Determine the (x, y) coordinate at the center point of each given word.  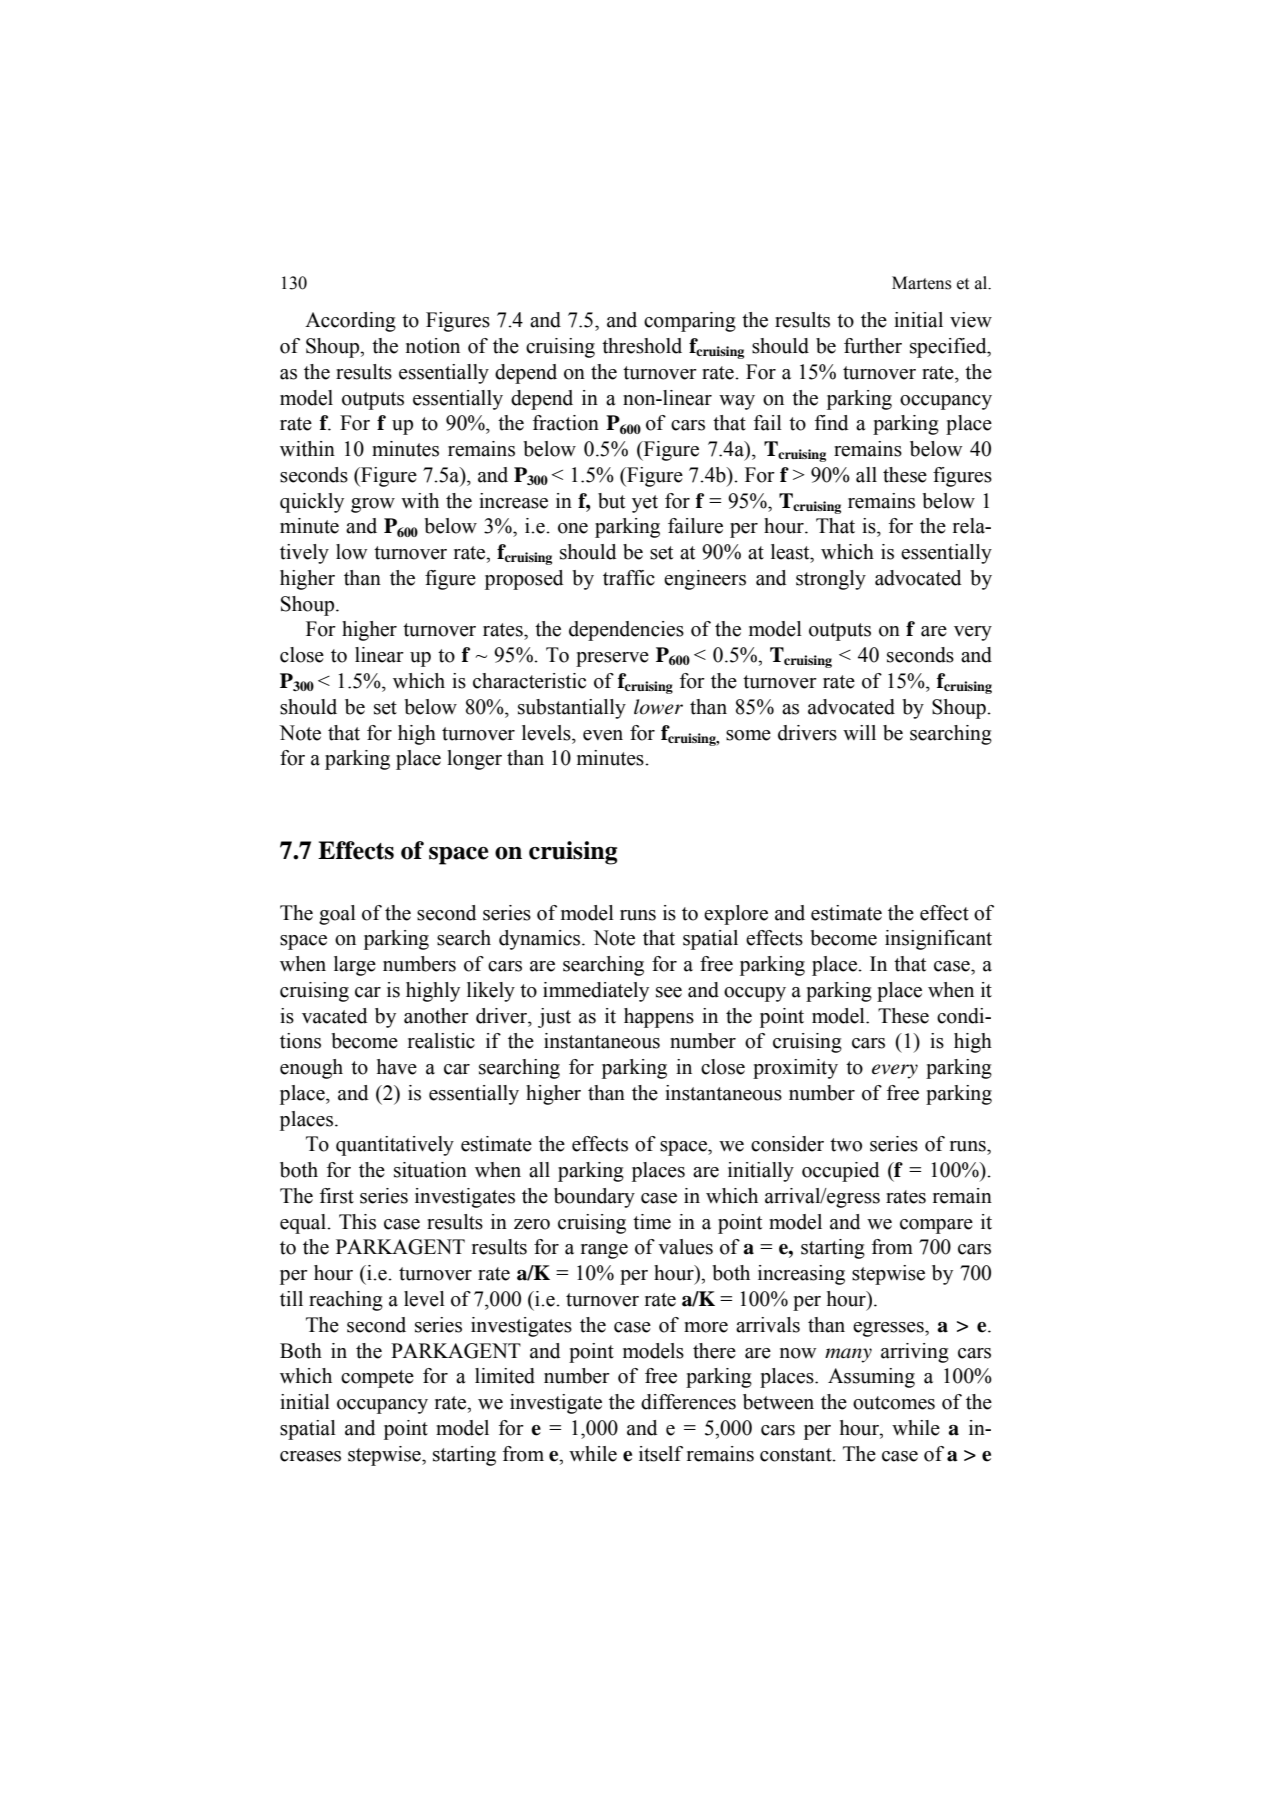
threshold (642, 346)
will (859, 732)
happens (659, 1018)
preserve (612, 659)
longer (474, 760)
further (873, 346)
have (397, 1067)
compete (377, 1379)
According (350, 322)
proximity (795, 1069)
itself (661, 1454)
